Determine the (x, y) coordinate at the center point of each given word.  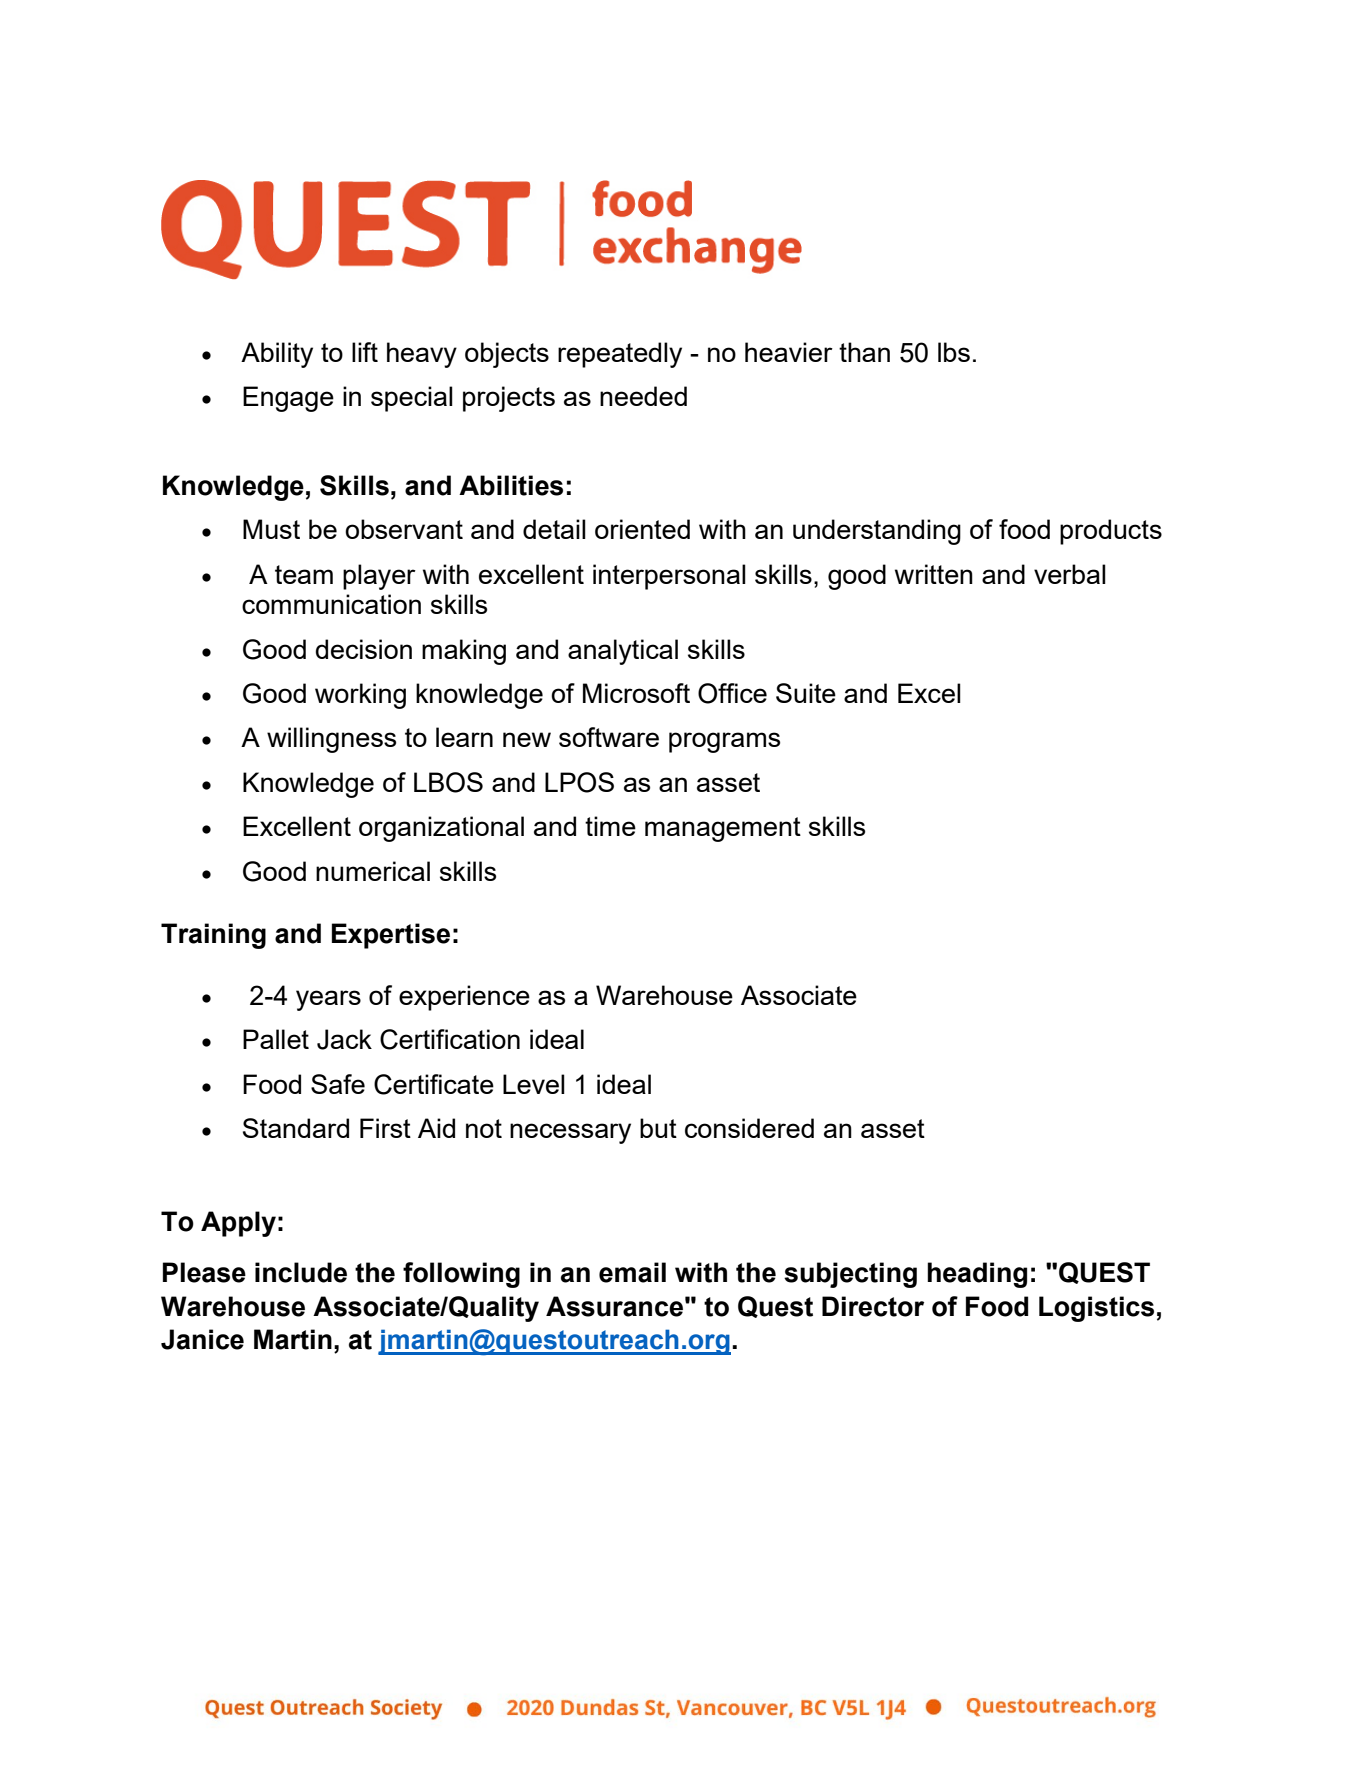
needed (643, 396)
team (304, 574)
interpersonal (669, 577)
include (301, 1272)
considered (749, 1128)
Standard (296, 1128)
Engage (288, 399)
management (723, 829)
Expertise (391, 936)
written (934, 574)
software (609, 737)
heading (977, 1275)
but (658, 1128)
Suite (806, 693)
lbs (954, 352)
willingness (331, 740)
